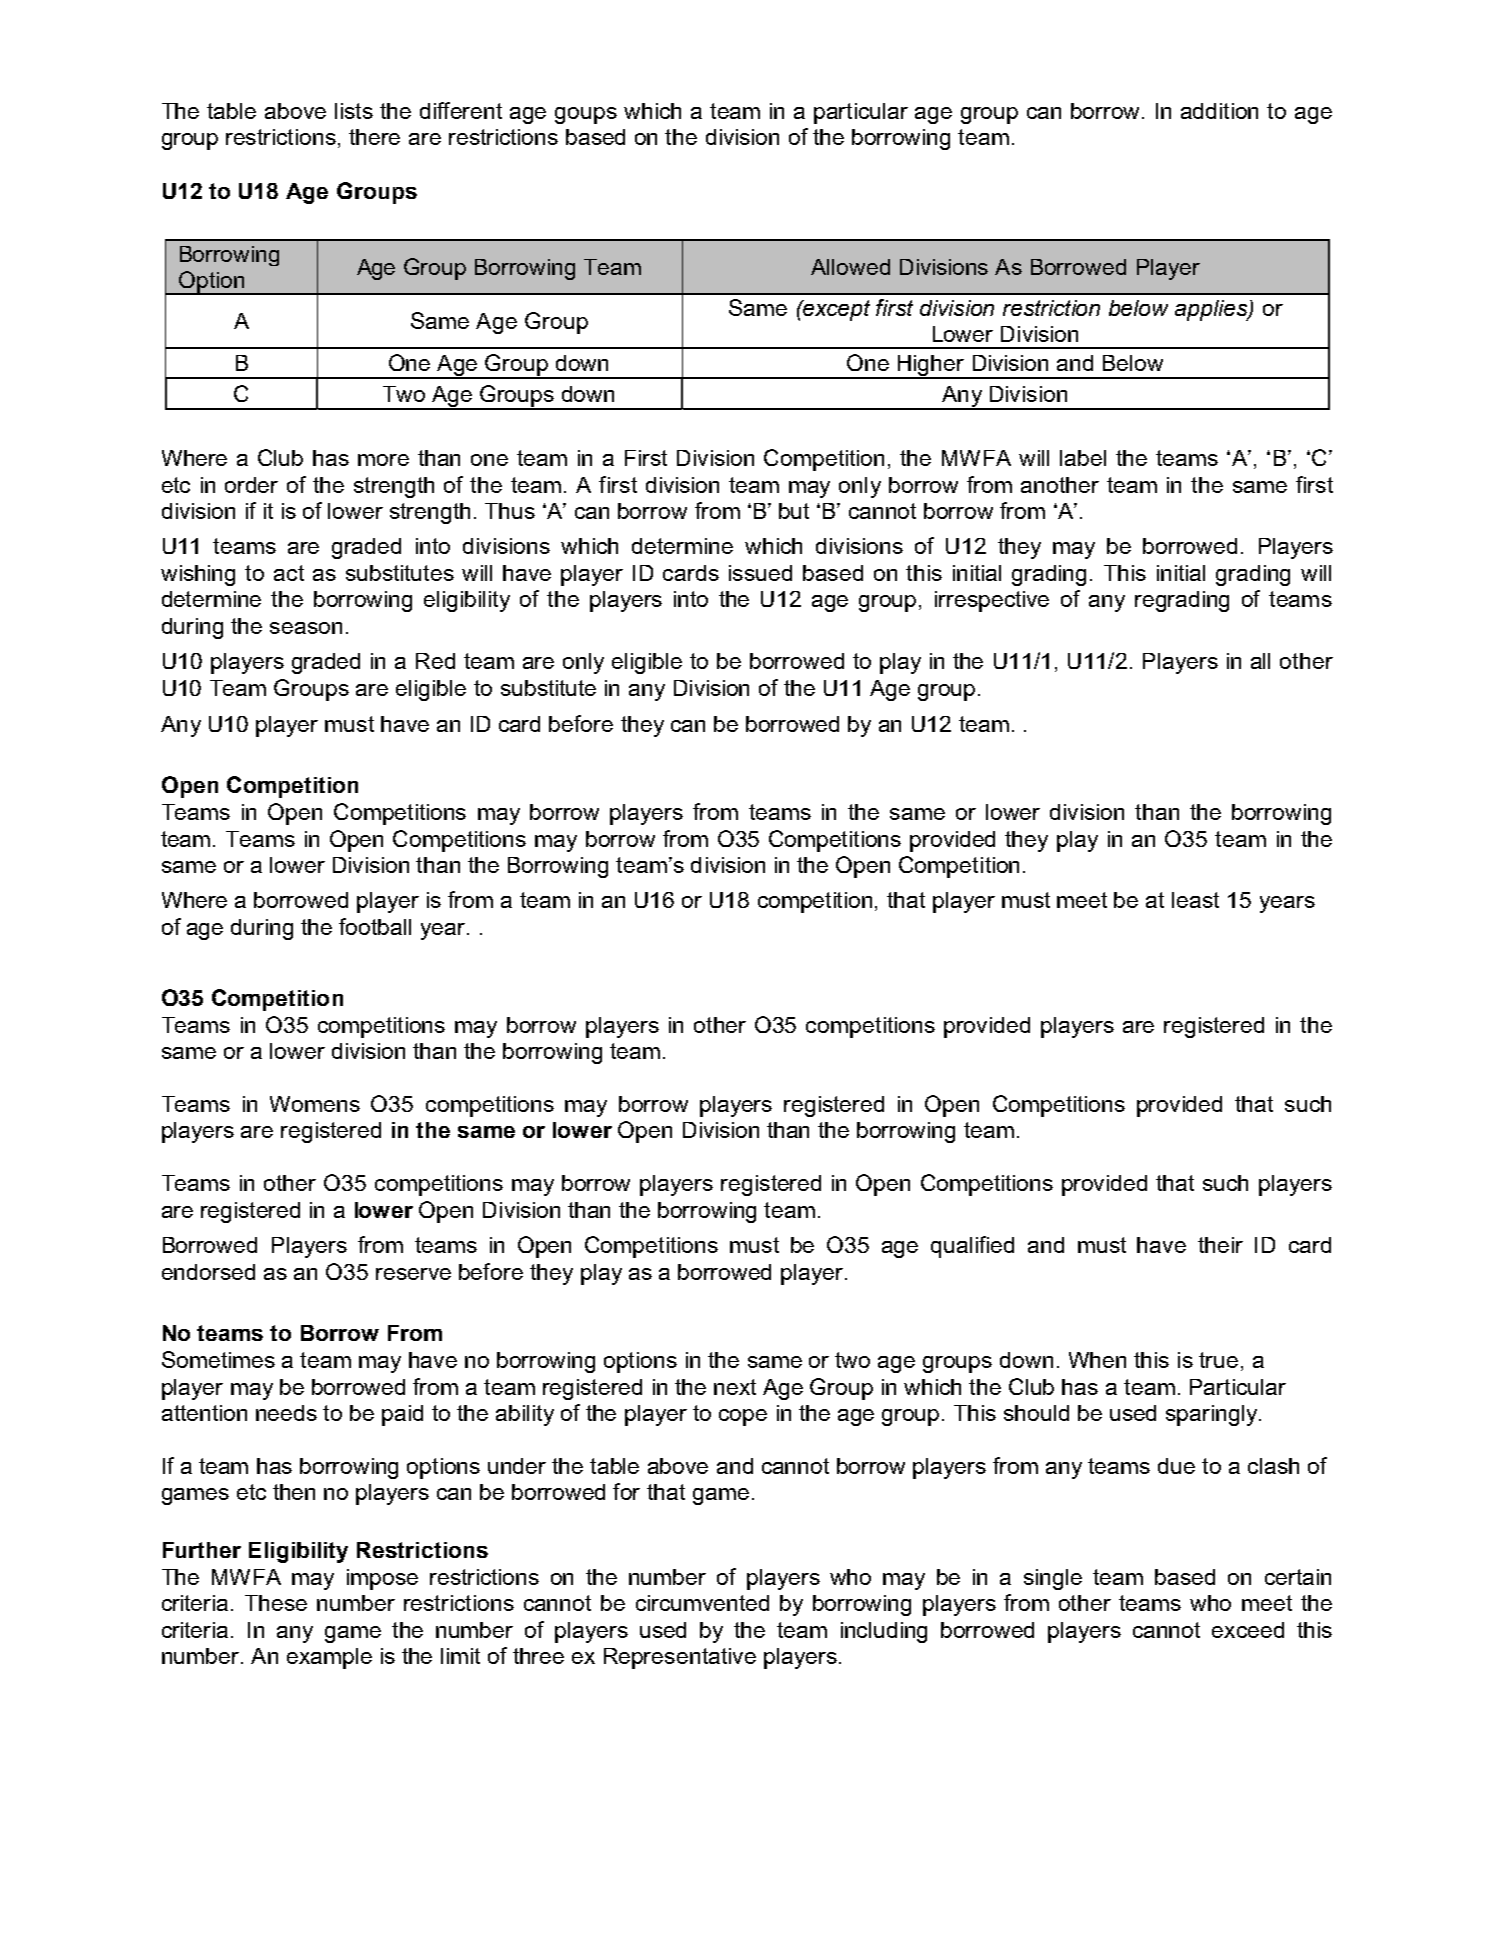 The image size is (1496, 1936). What do you see at coordinates (306, 628) in the screenshot?
I see `season` at bounding box center [306, 628].
